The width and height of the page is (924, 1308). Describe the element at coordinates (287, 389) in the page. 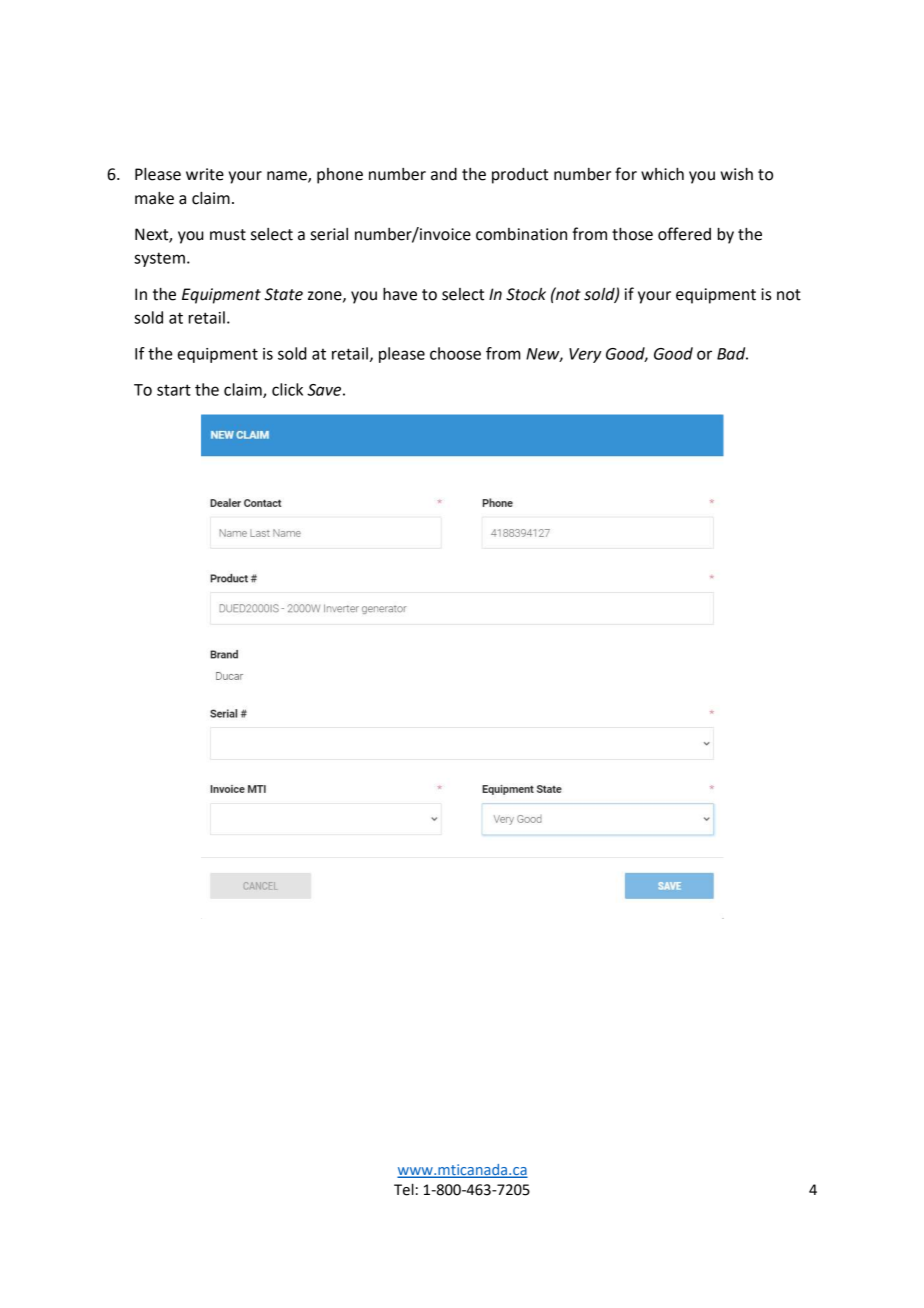

I see `click` at that location.
